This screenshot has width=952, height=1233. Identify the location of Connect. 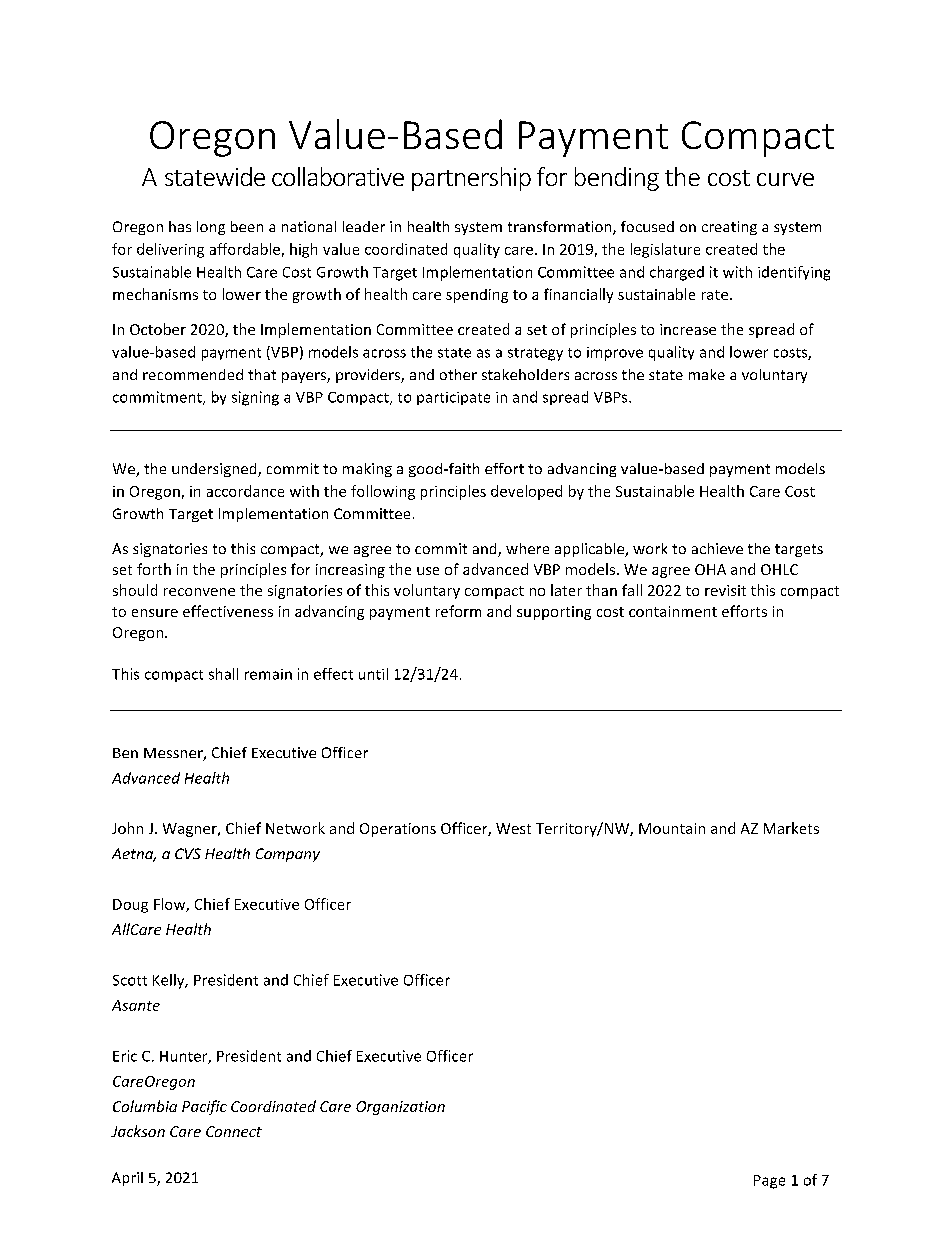
(234, 1131).
